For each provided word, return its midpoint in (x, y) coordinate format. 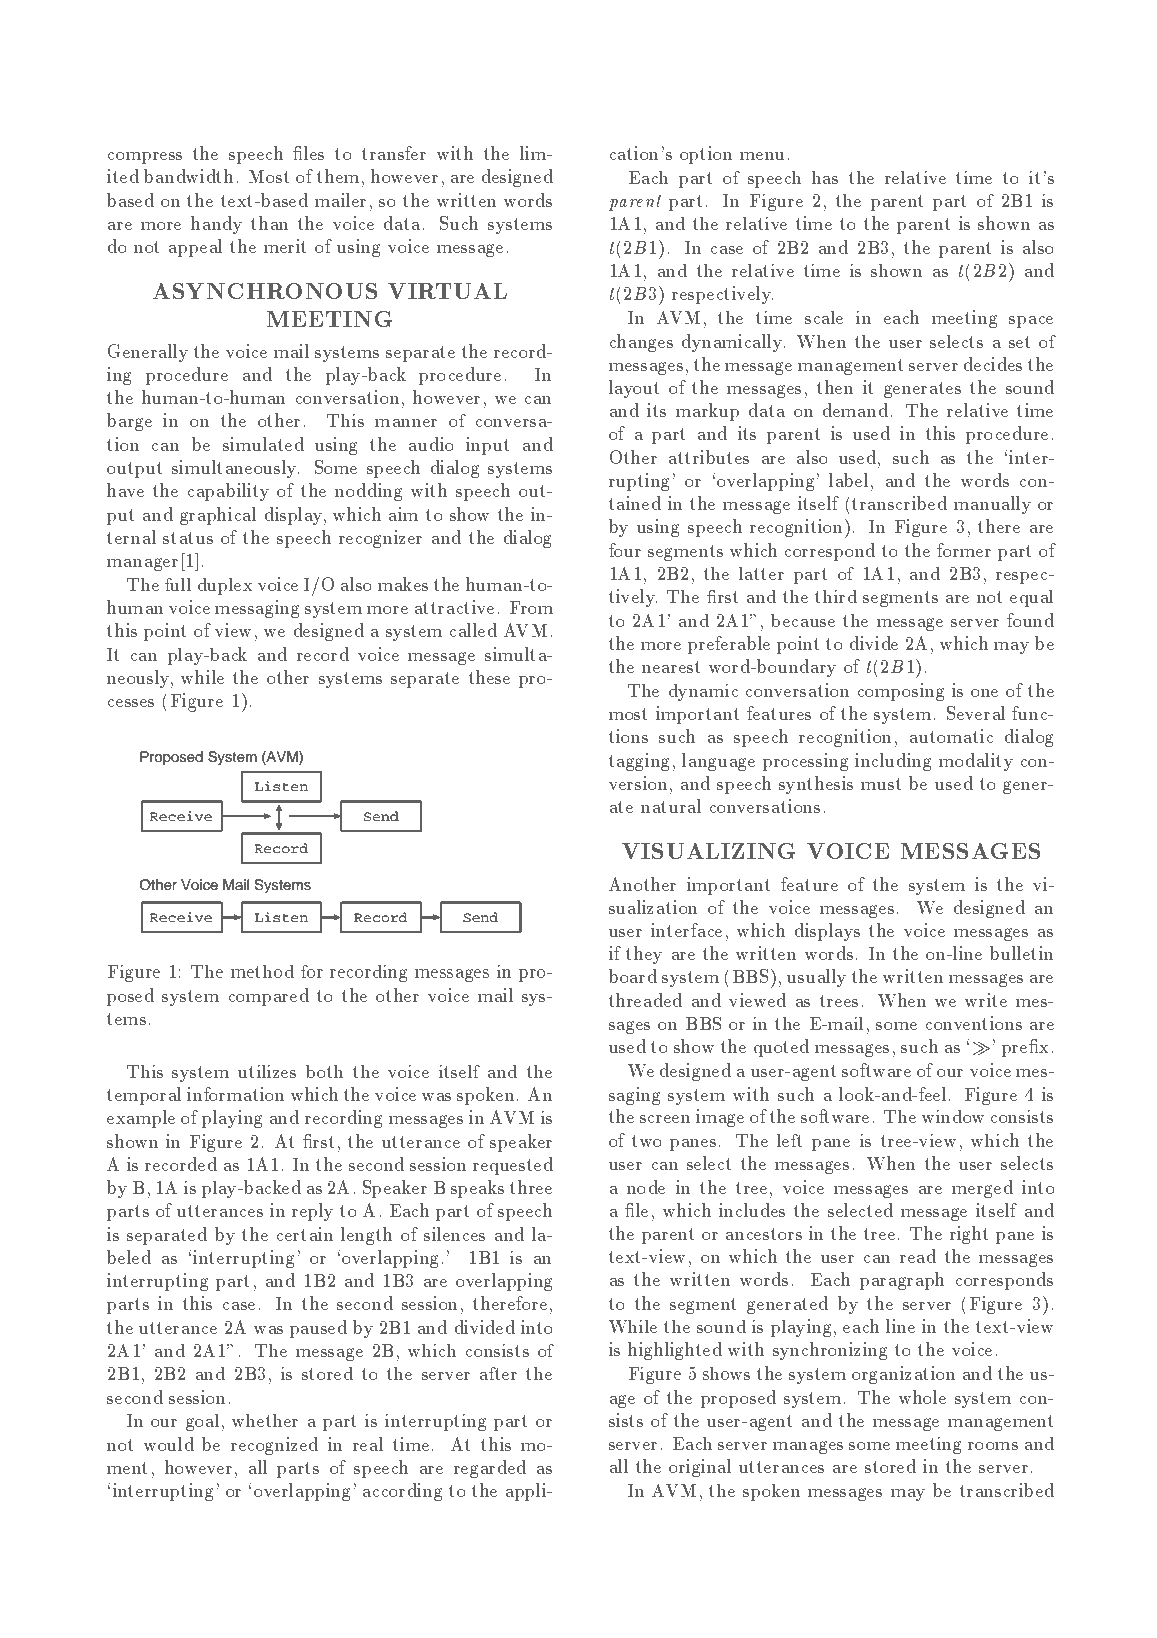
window (953, 1116)
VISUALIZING (708, 851)
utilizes (267, 1071)
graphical (218, 516)
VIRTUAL (447, 291)
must (881, 784)
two (647, 1141)
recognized (274, 1446)
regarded (490, 1469)
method (262, 971)
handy (216, 225)
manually (992, 505)
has (825, 177)
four (625, 550)
